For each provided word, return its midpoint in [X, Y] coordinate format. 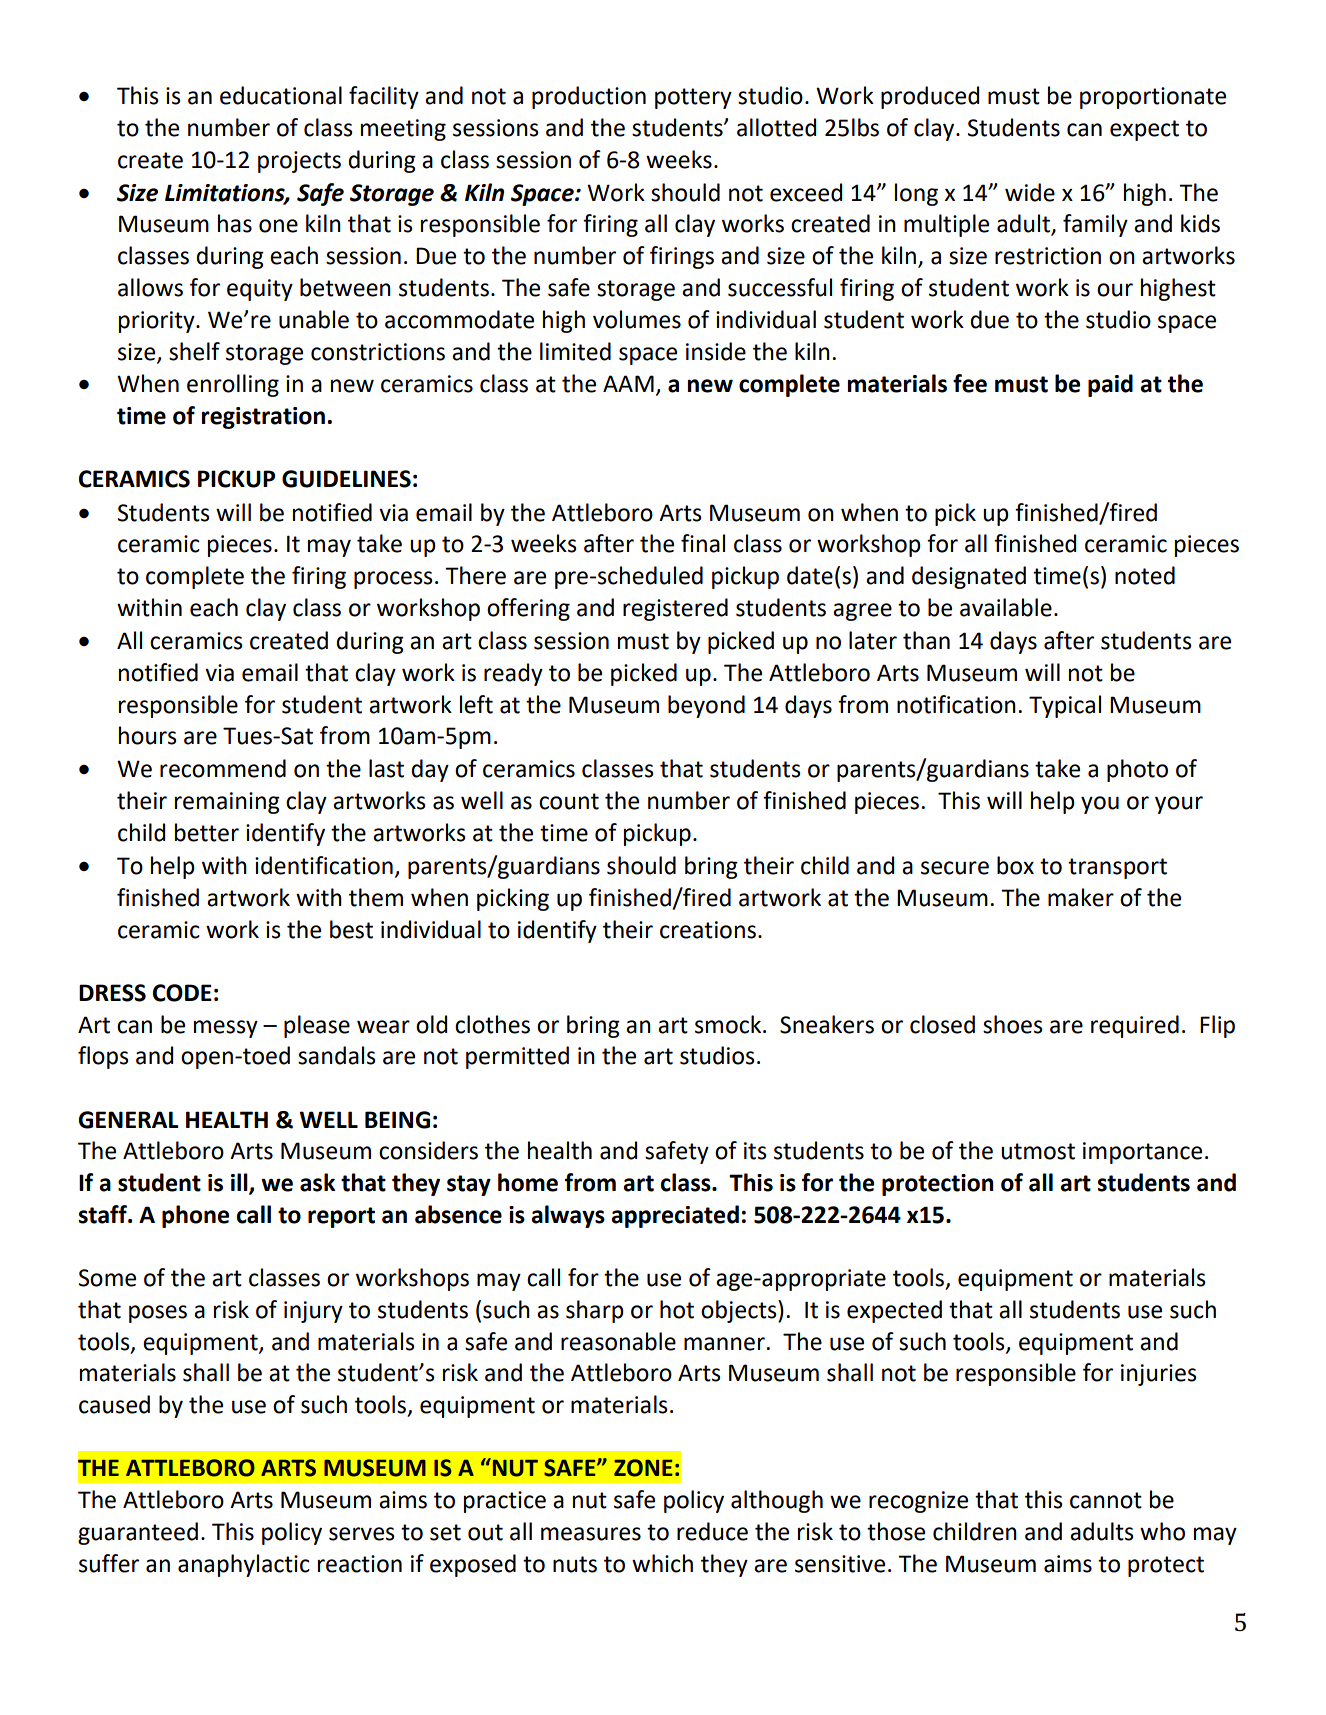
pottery [693, 98]
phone [195, 1216]
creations [708, 930]
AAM [628, 383]
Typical [1065, 706]
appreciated [675, 1216]
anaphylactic [244, 1565]
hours [148, 735]
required [1135, 1026]
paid [1110, 385]
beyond [706, 706]
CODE [182, 993]
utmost [1038, 1151]
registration [263, 418]
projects [299, 162]
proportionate [1153, 98]
